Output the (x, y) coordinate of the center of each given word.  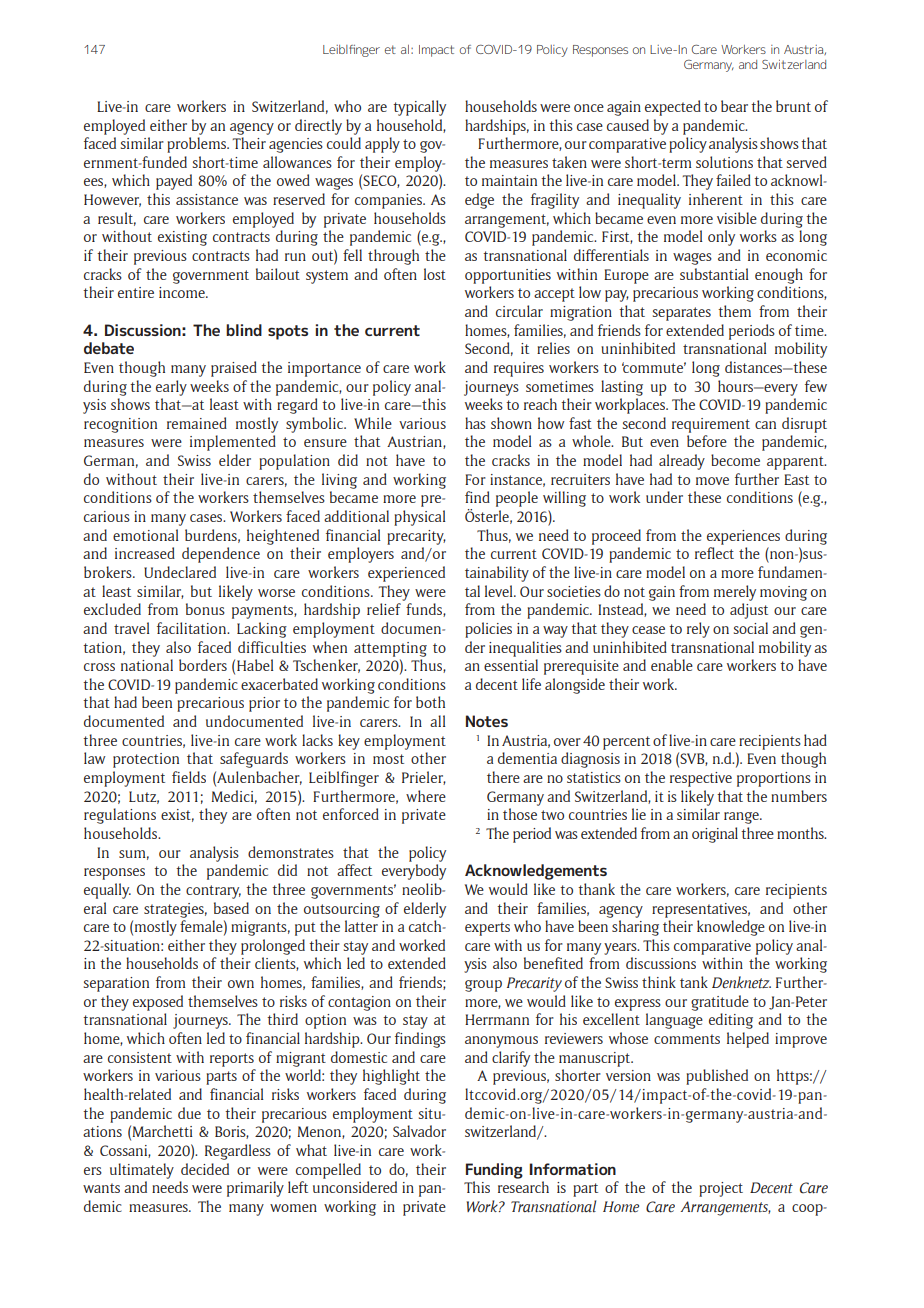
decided (205, 1169)
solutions (724, 162)
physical (419, 518)
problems (197, 145)
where (426, 796)
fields (189, 777)
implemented (233, 443)
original (715, 835)
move (712, 481)
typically (419, 108)
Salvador (419, 1131)
